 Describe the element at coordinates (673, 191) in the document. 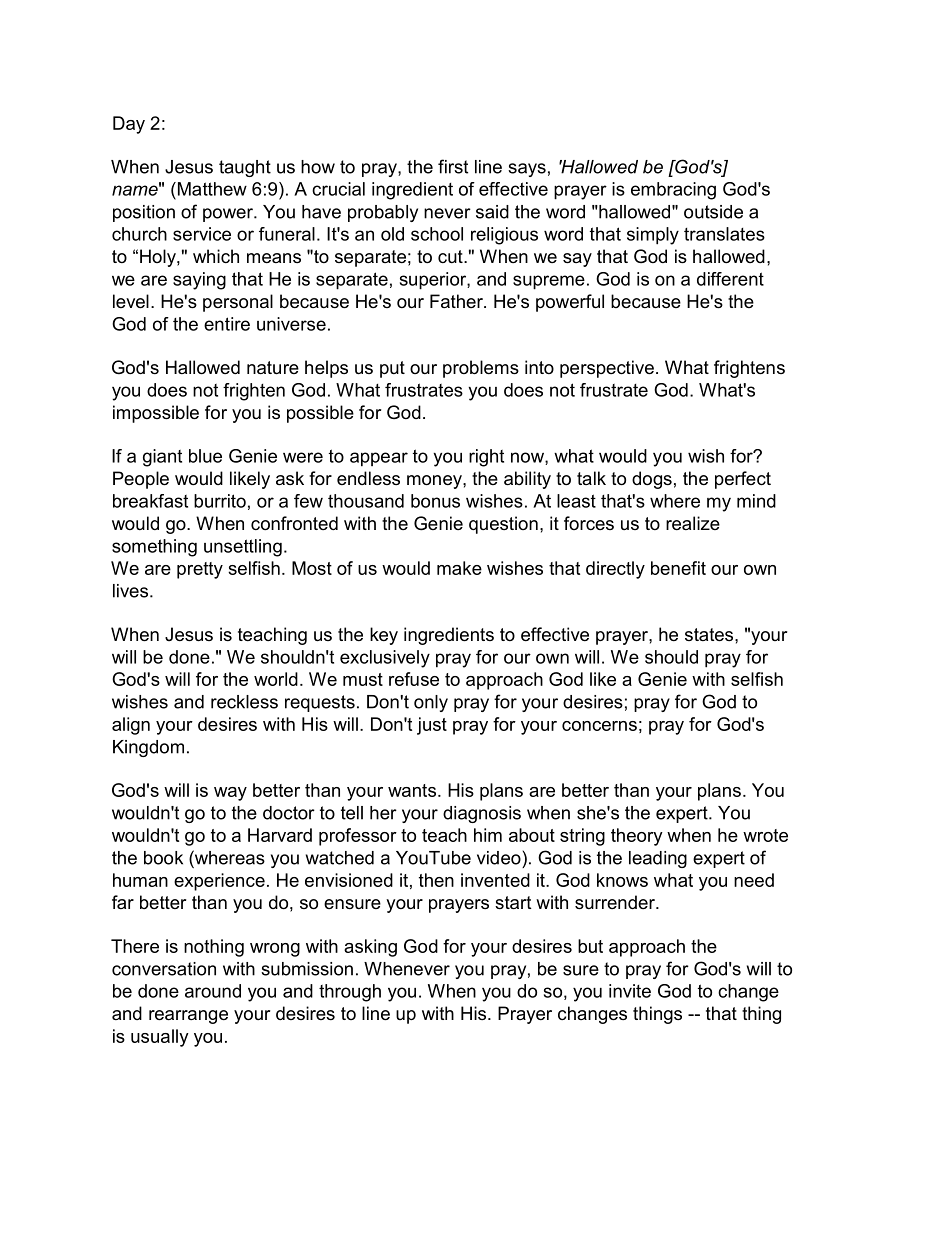

I see `embracing` at that location.
